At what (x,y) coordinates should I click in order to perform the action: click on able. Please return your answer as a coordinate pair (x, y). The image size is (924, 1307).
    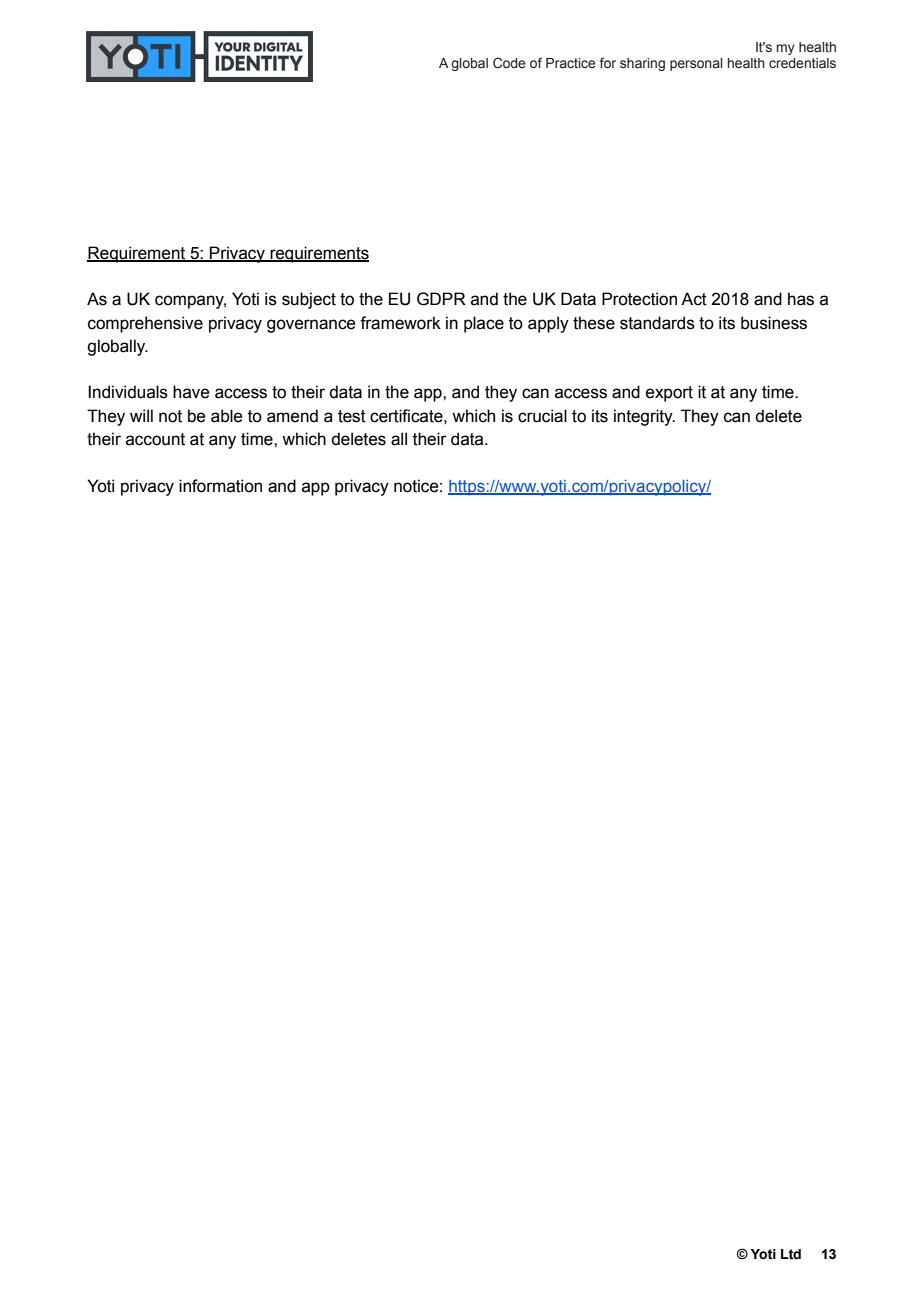
    Looking at the image, I should click on (227, 416).
